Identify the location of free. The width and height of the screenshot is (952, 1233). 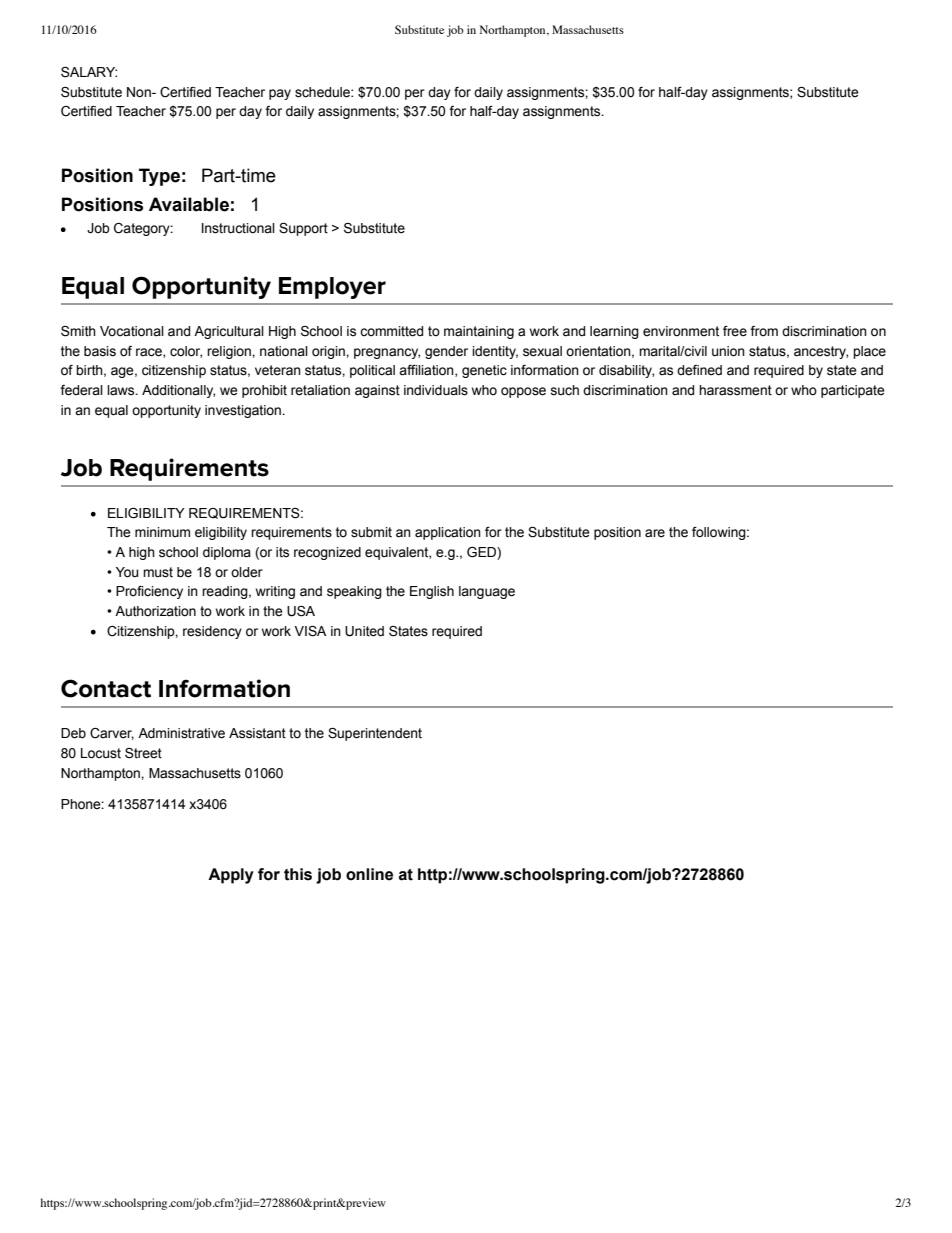
(735, 331).
